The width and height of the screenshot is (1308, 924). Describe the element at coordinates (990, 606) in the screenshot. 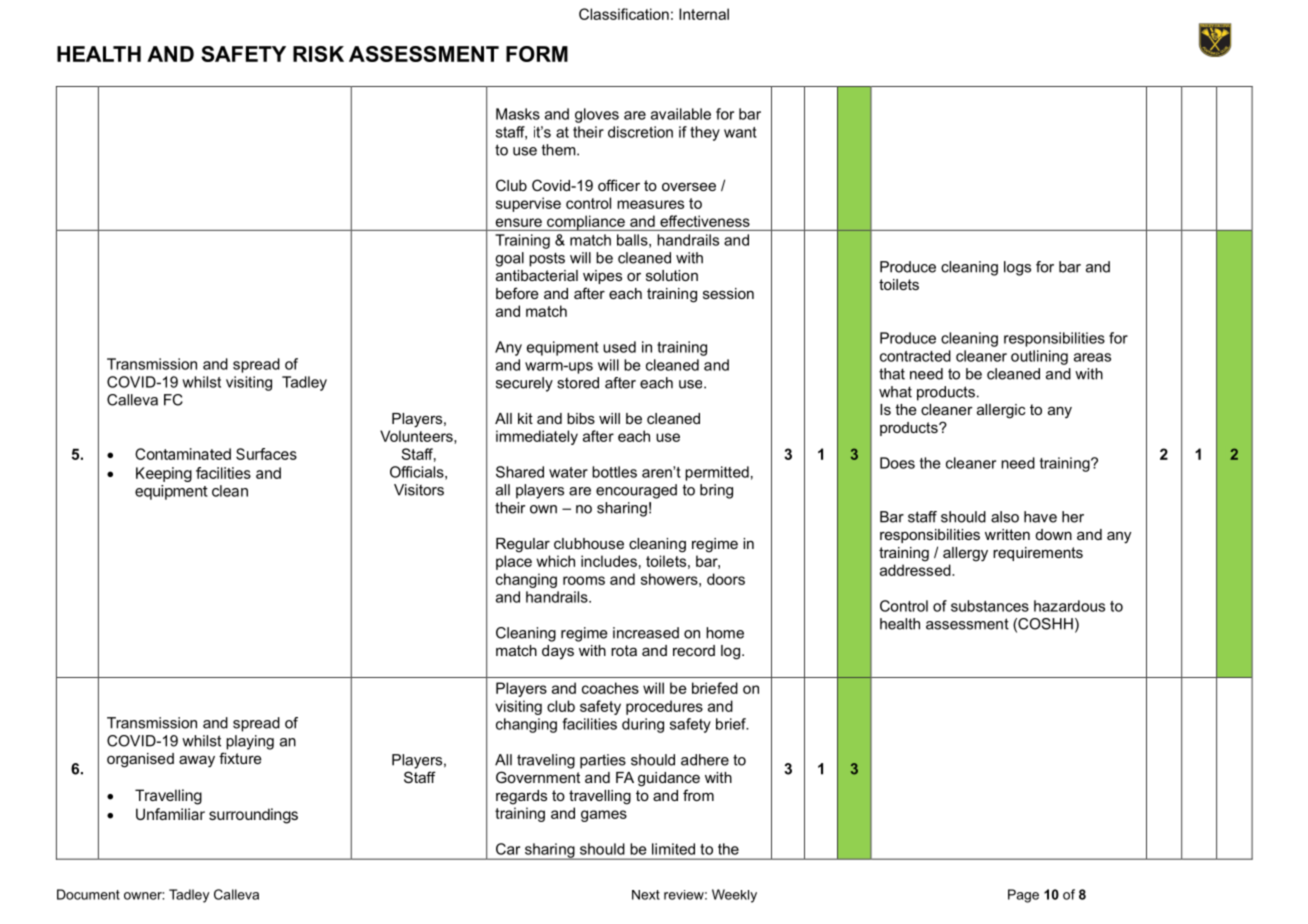

I see `substances` at that location.
